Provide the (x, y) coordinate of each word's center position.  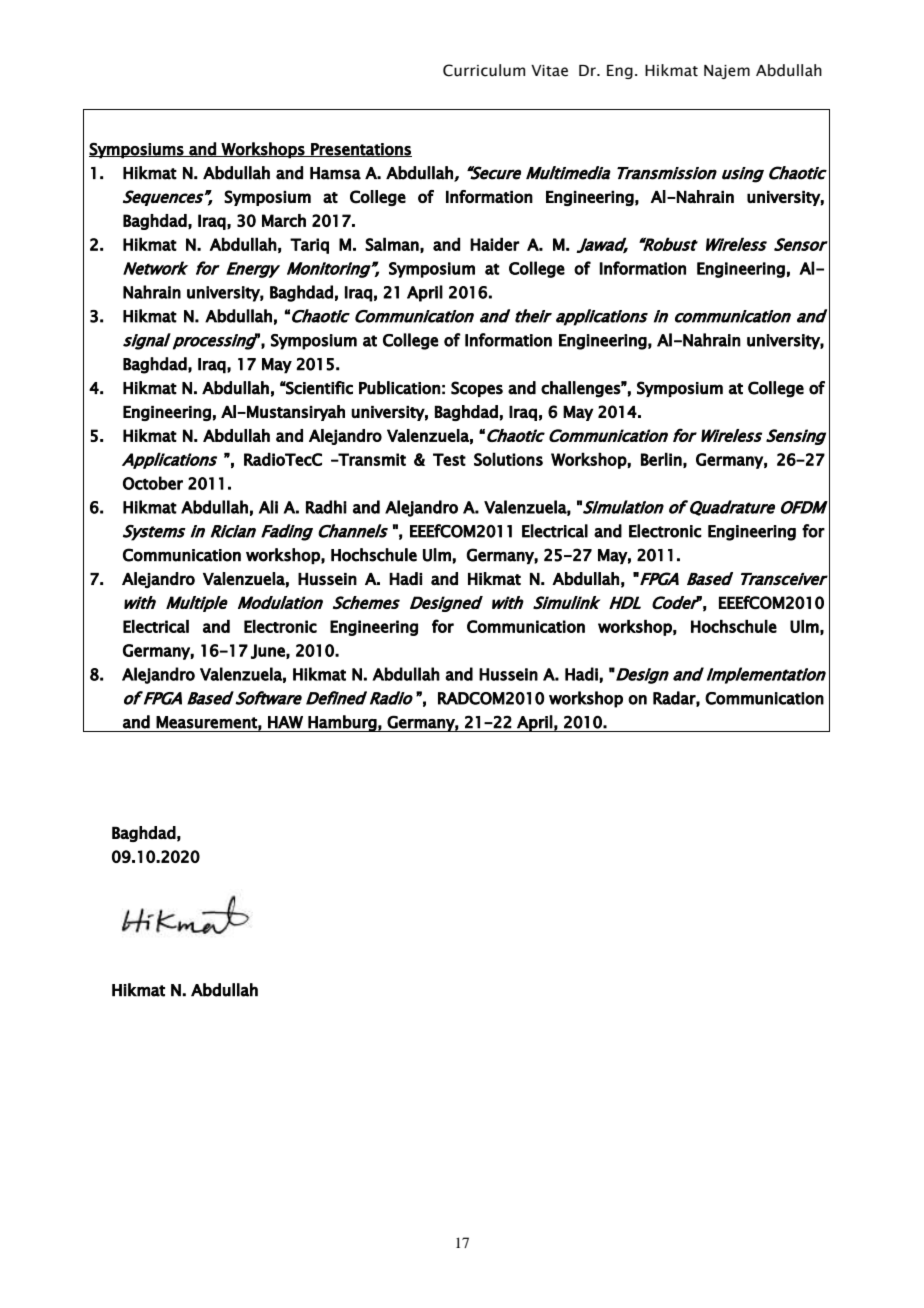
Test (449, 459)
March (284, 220)
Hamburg (342, 723)
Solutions (508, 459)
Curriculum (484, 70)
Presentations (360, 150)
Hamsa (335, 173)
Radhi (326, 507)
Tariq (309, 246)
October (153, 483)
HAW (285, 722)
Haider (495, 244)
